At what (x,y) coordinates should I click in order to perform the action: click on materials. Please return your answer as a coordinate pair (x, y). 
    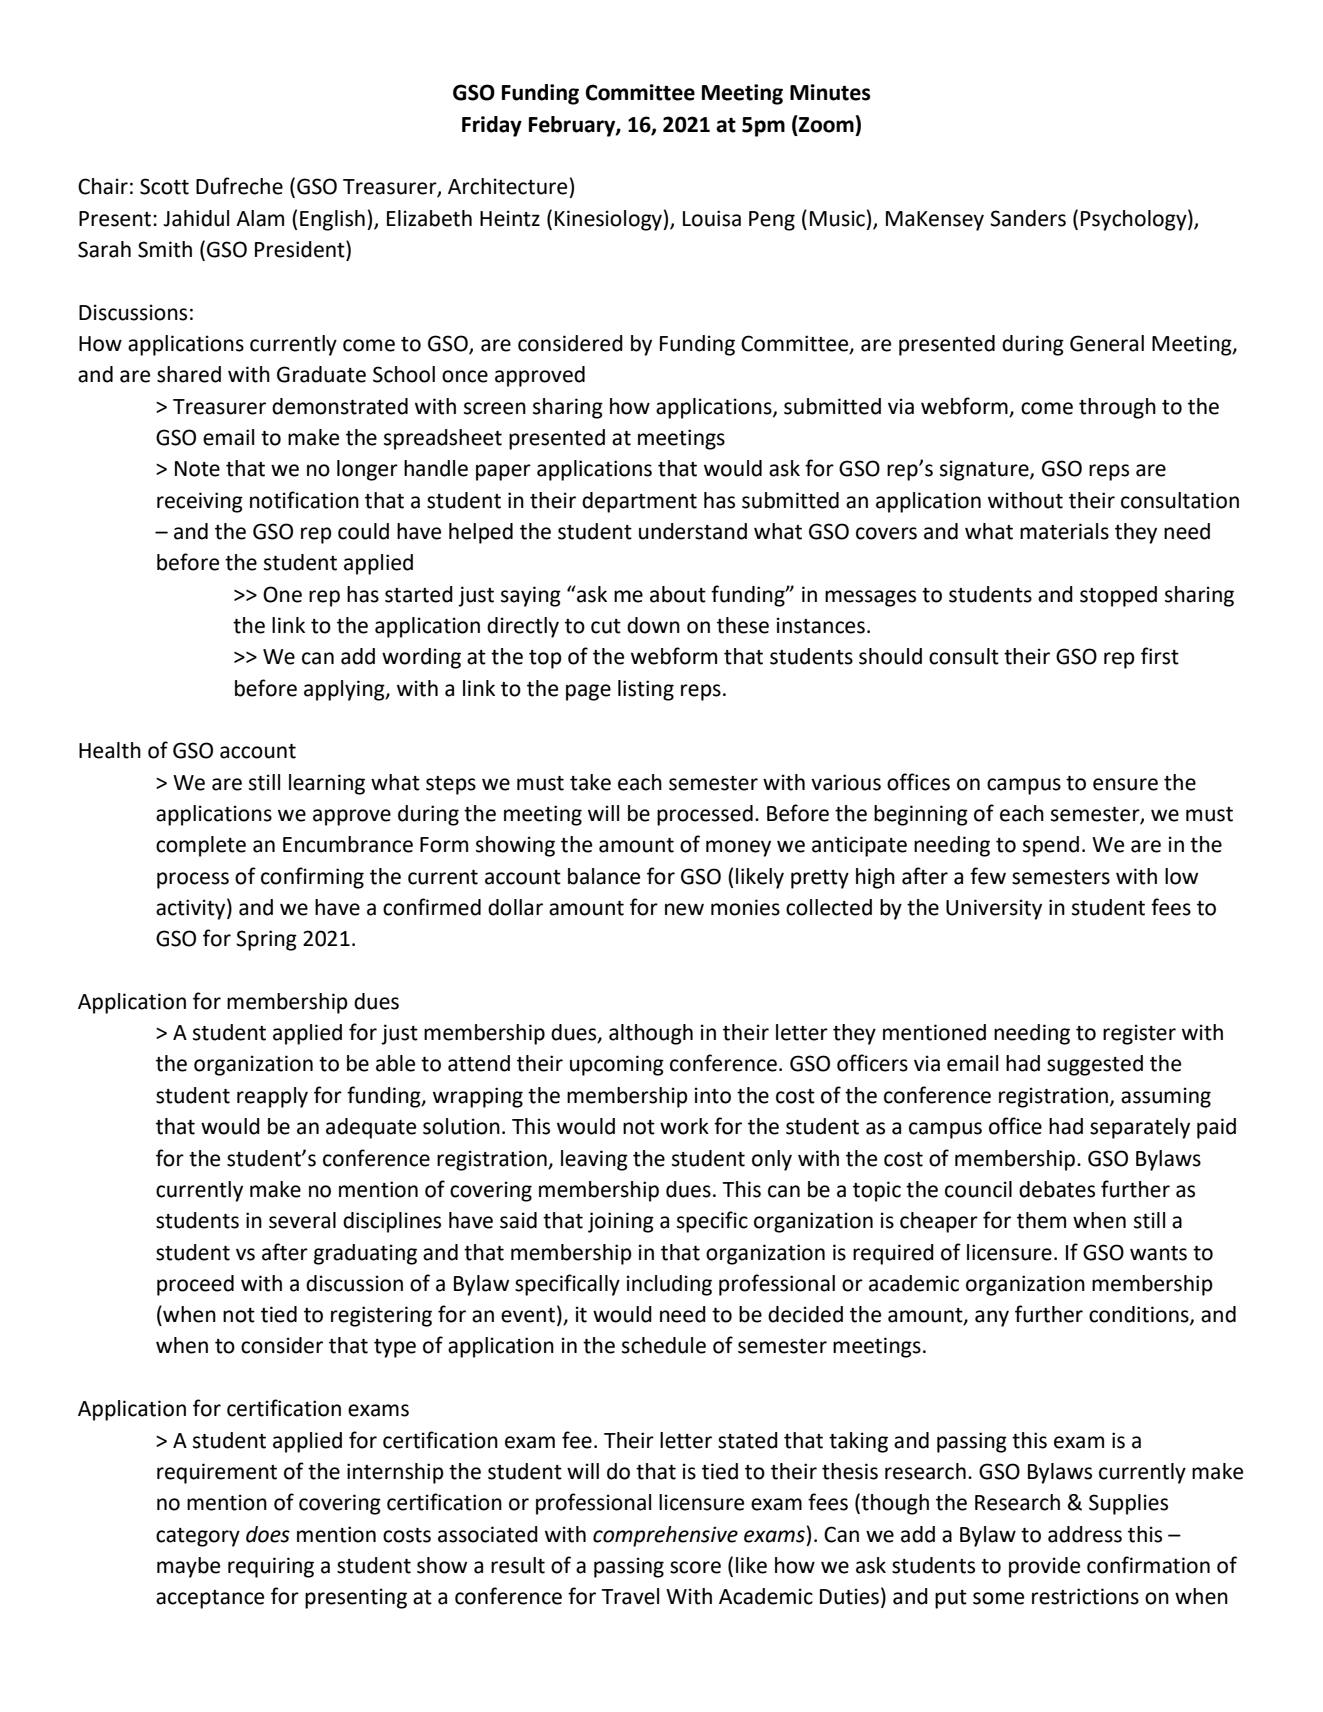
    Looking at the image, I should click on (1064, 531).
